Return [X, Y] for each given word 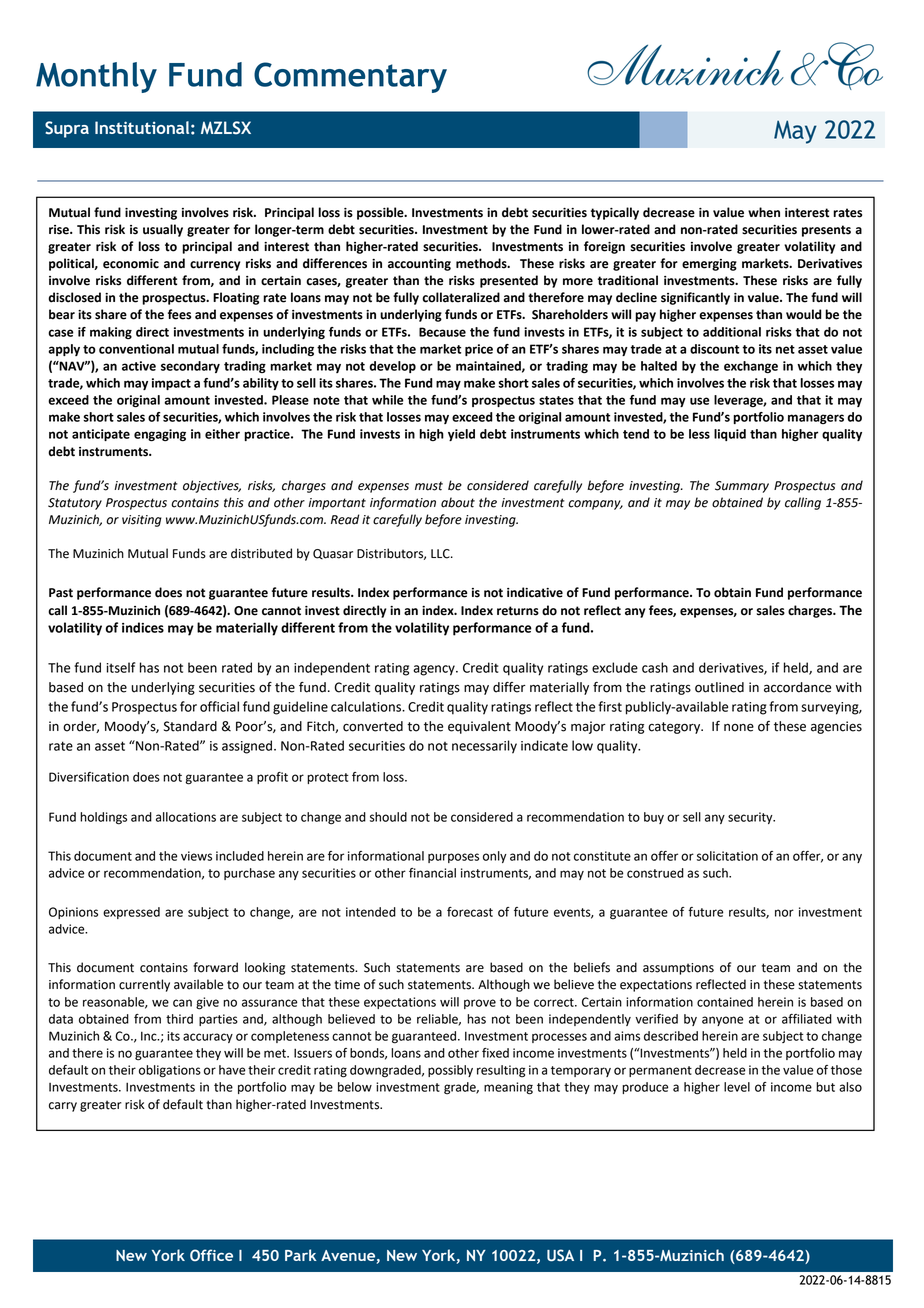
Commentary [350, 77]
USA [560, 1255]
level [737, 1087]
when [764, 212]
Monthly [96, 77]
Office [211, 1255]
